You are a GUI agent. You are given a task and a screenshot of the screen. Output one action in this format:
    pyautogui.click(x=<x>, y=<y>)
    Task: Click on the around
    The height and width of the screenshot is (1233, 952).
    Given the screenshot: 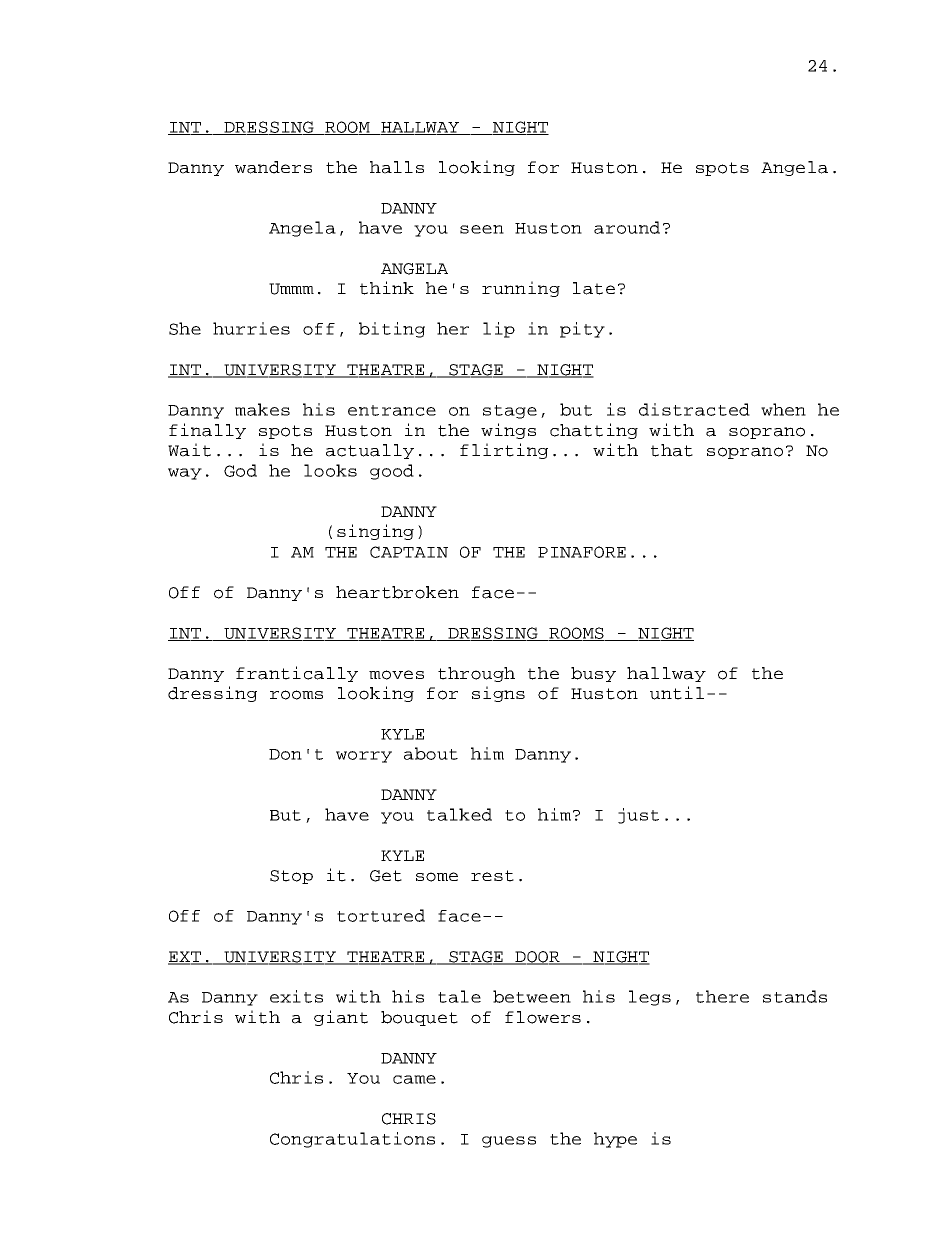 What is the action you would take?
    pyautogui.click(x=627, y=227)
